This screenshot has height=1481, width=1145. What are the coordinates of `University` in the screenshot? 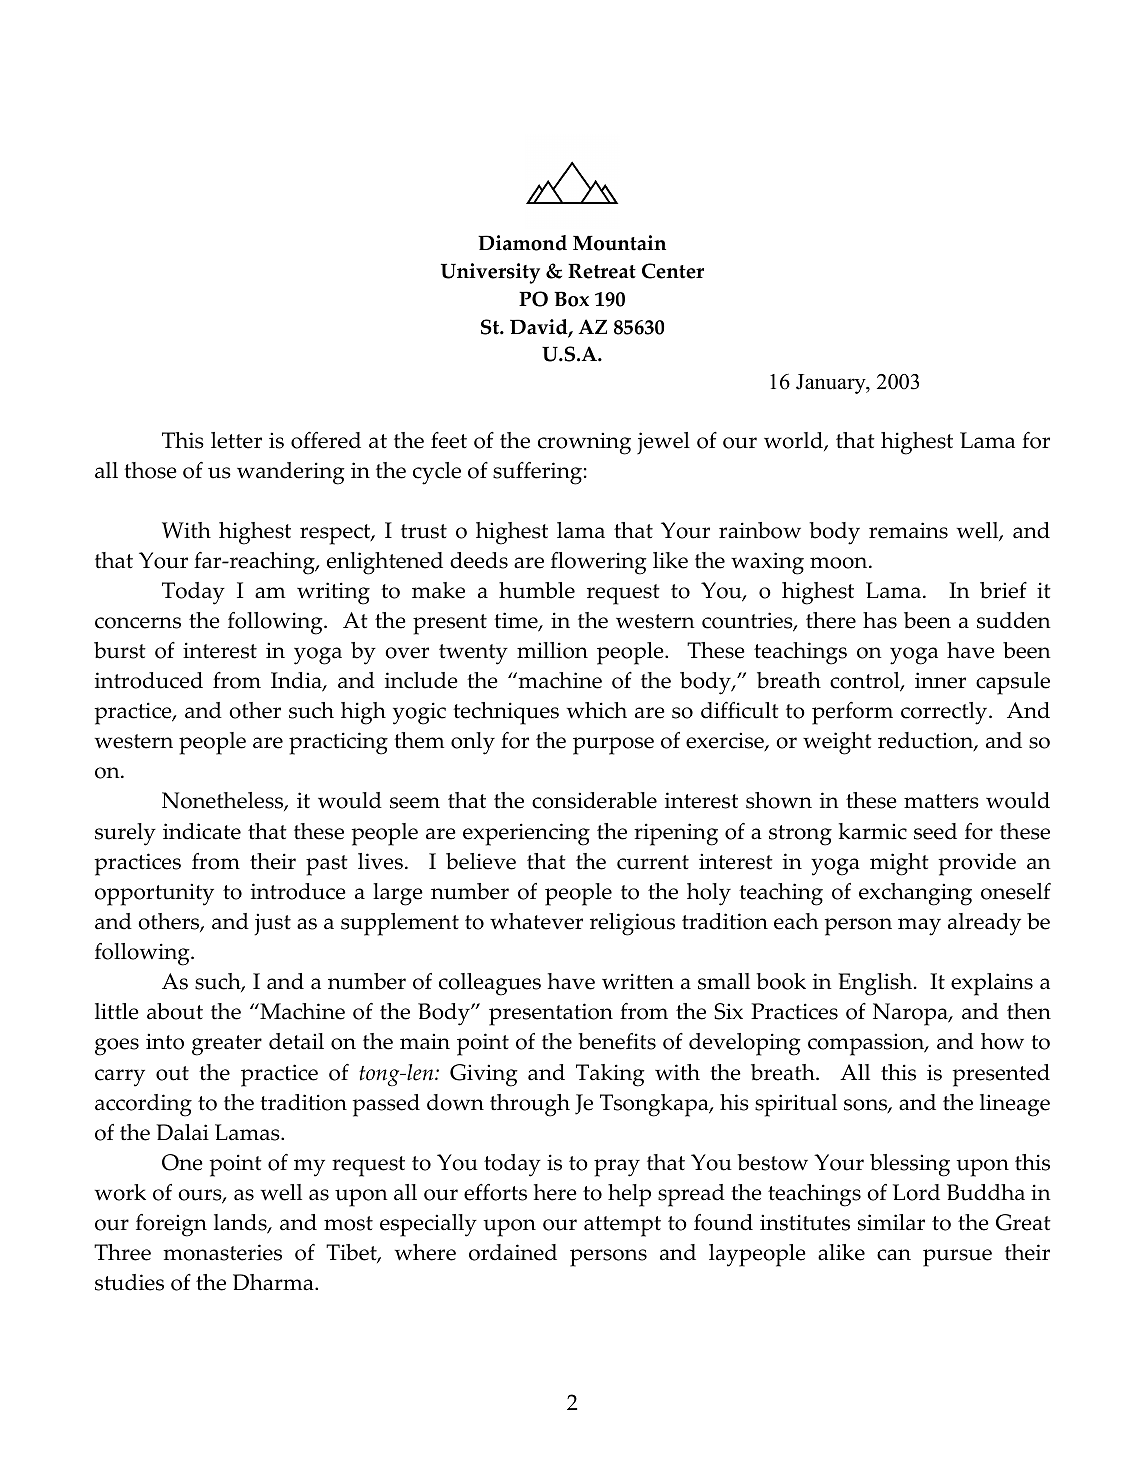 It's located at (490, 273).
